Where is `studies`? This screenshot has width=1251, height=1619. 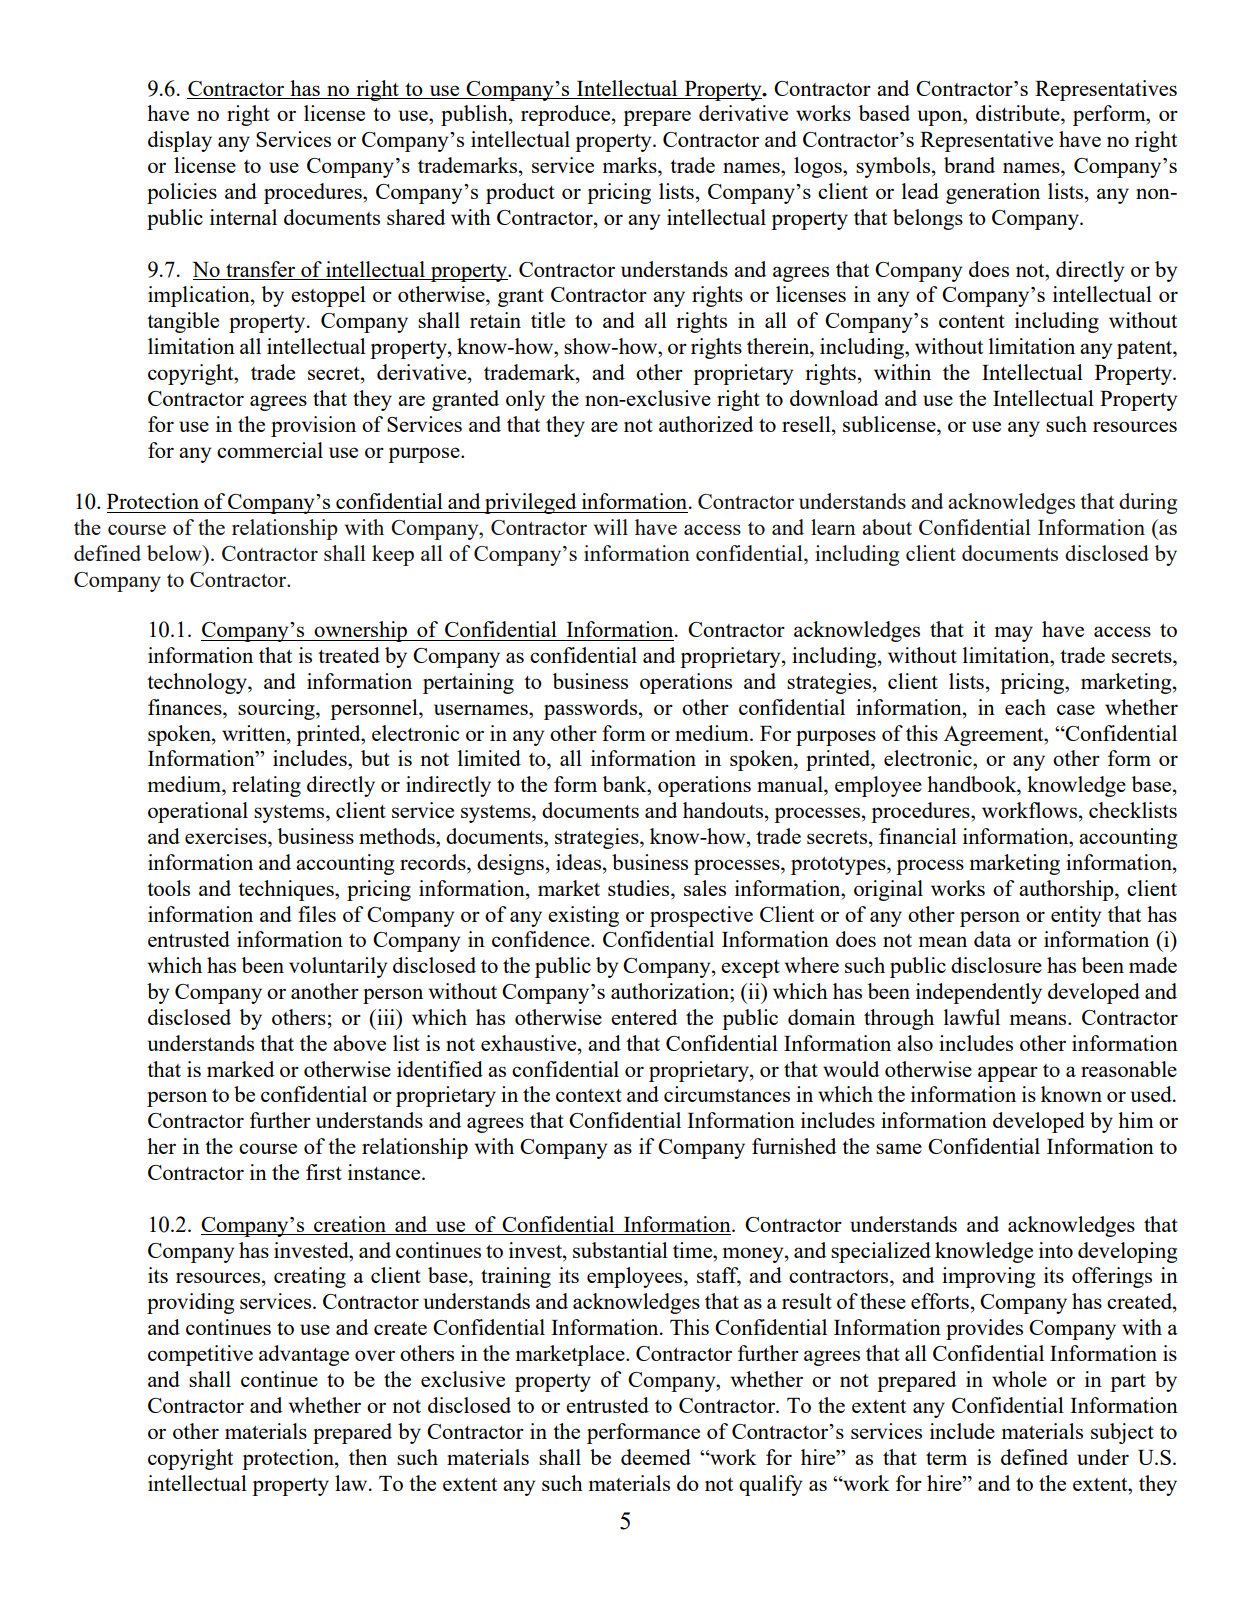
studies is located at coordinates (640, 888).
